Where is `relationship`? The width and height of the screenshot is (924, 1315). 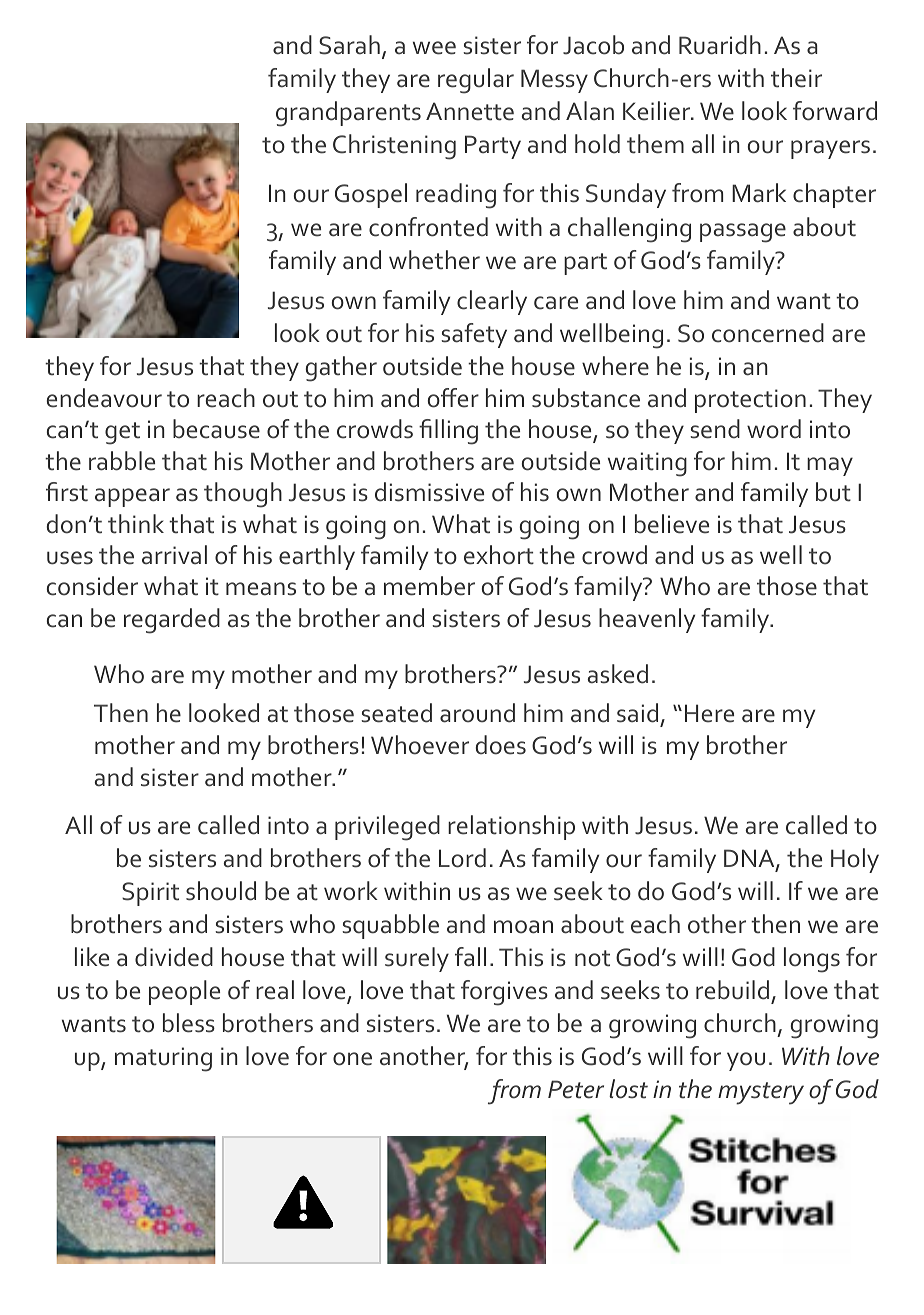 relationship is located at coordinates (511, 827).
